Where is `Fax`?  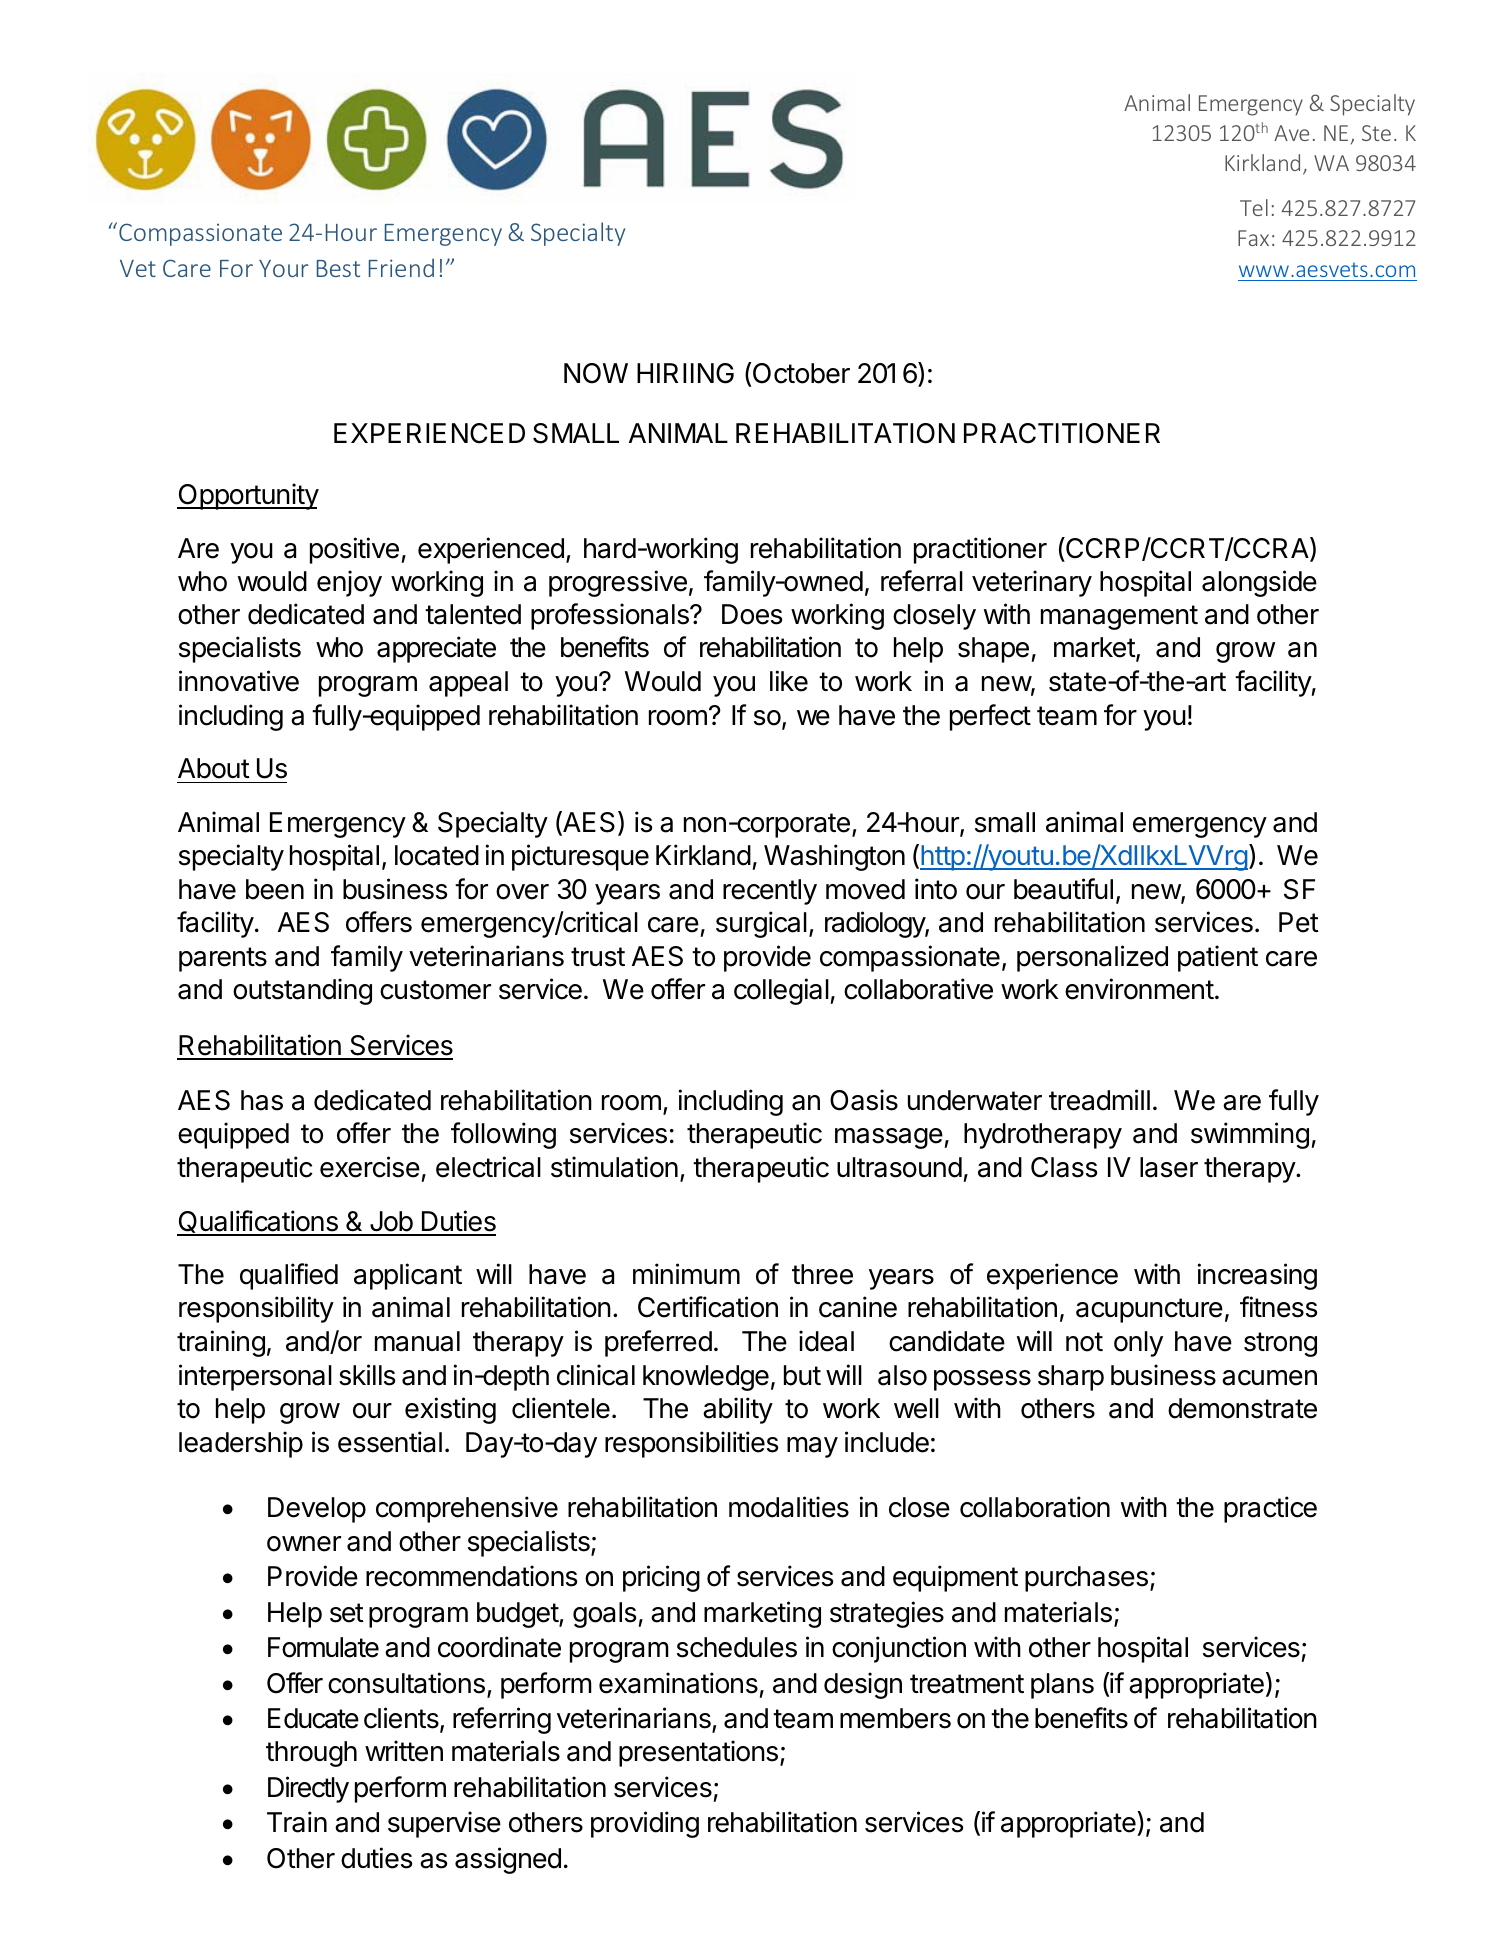 Fax is located at coordinates (1253, 238).
